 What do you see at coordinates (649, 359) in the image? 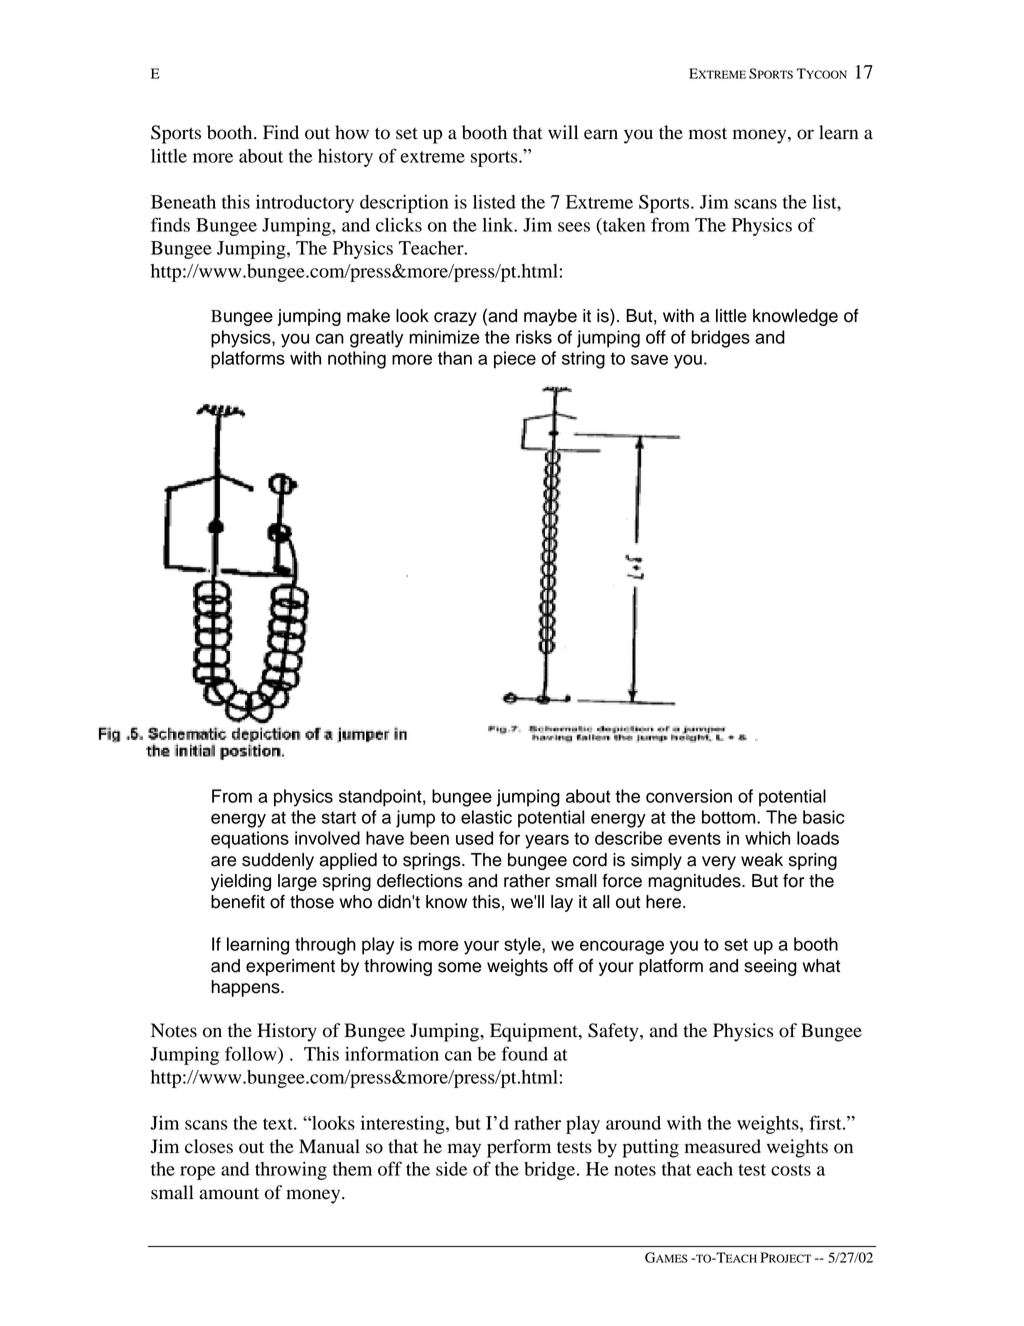
I see `save` at bounding box center [649, 359].
